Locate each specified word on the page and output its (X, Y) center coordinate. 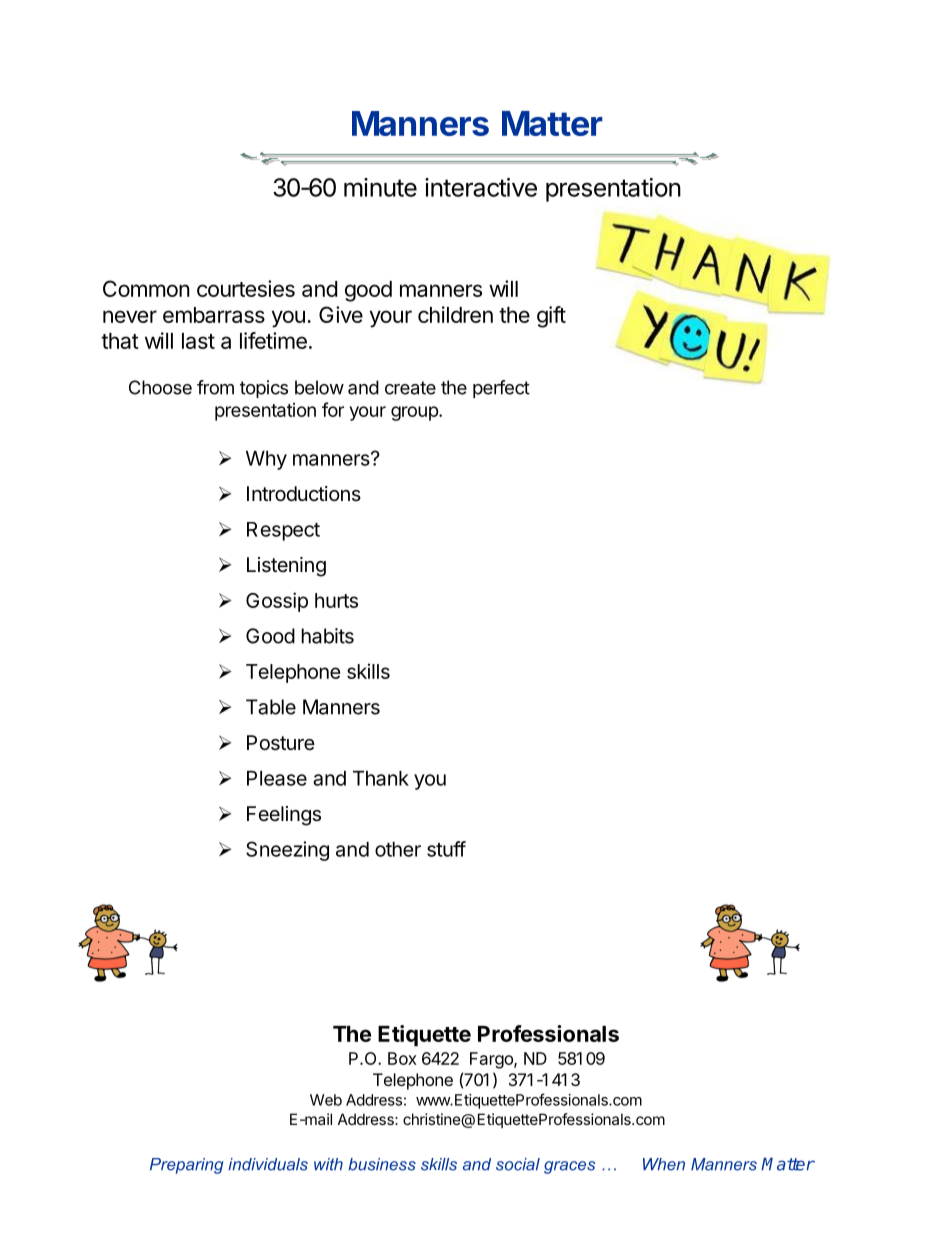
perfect (501, 389)
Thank (381, 778)
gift (551, 317)
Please (277, 778)
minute (380, 187)
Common (146, 288)
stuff (446, 849)
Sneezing (287, 851)
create (410, 388)
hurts (336, 600)
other (398, 849)
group (415, 413)
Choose (160, 387)
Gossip (277, 602)
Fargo (492, 1060)
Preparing (186, 1166)
